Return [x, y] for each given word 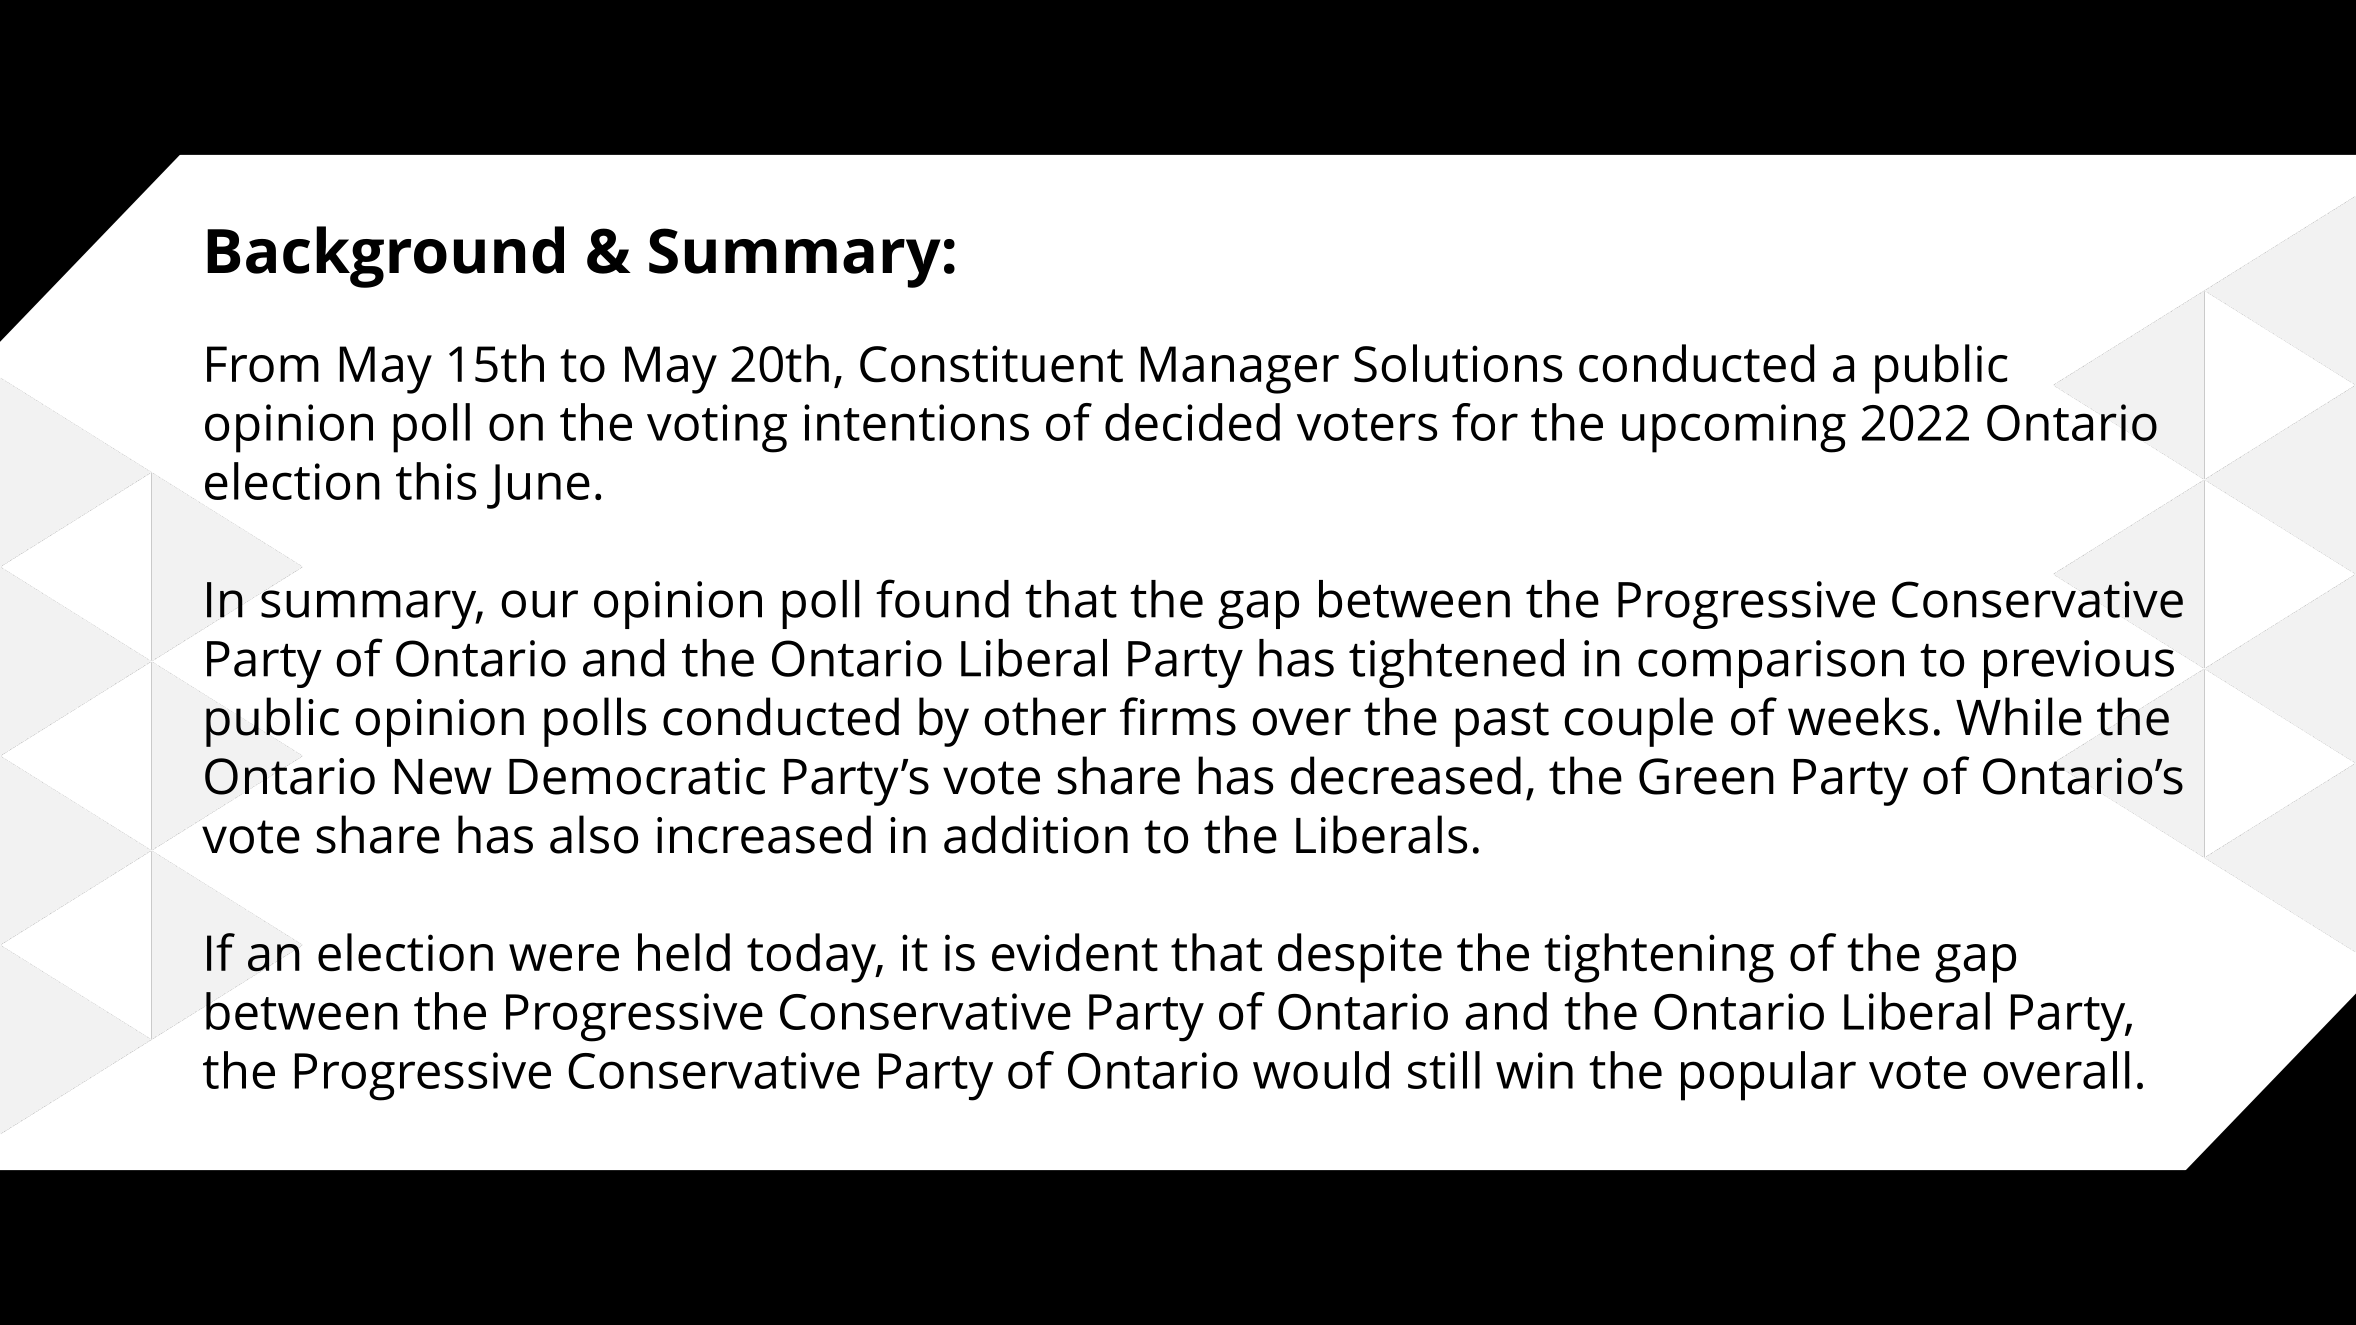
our [539, 604]
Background [385, 257]
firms [1178, 716]
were [564, 958]
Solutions [1458, 363]
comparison [1771, 664]
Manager [1240, 370]
